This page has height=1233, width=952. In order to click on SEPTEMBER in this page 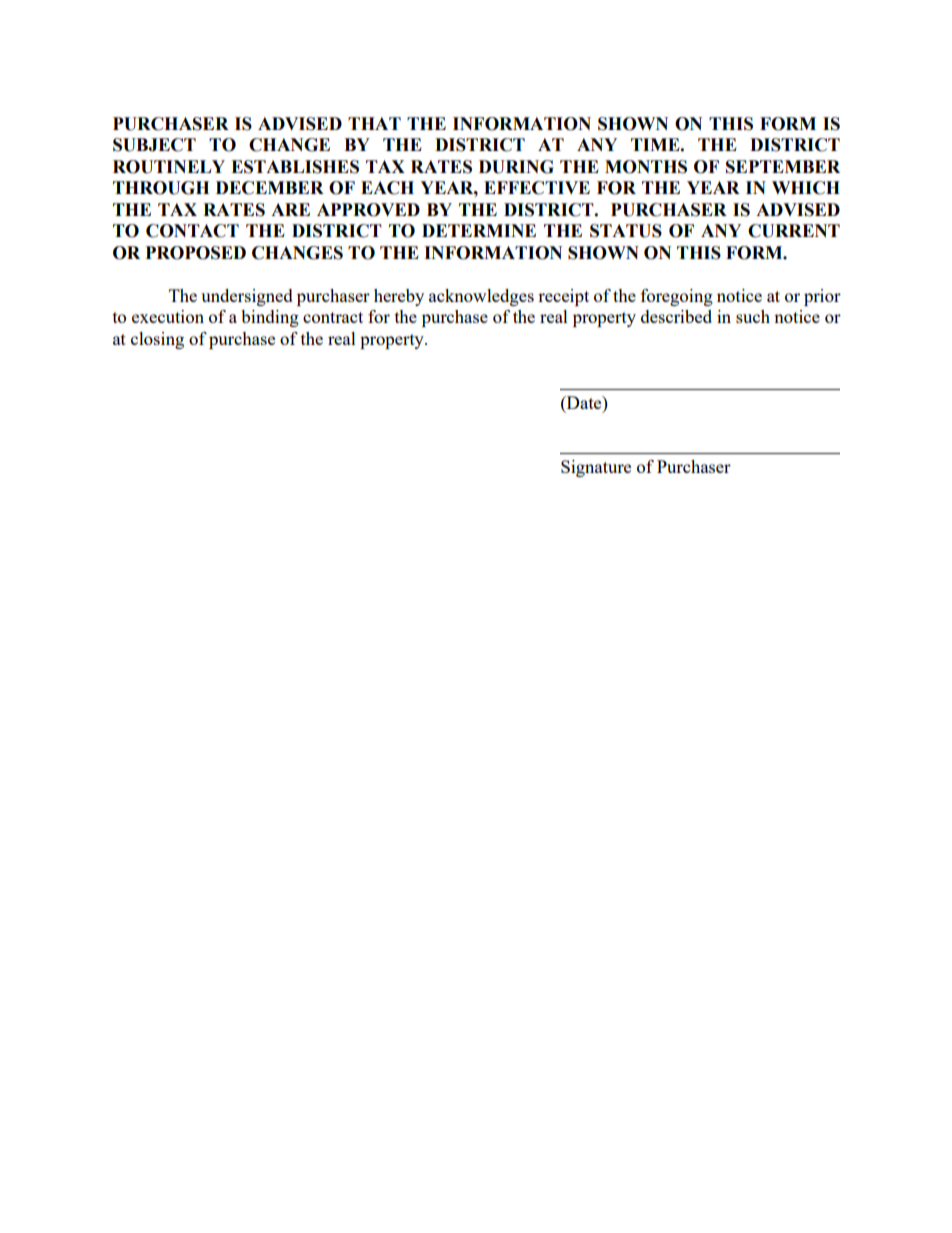, I will do `click(783, 167)`.
